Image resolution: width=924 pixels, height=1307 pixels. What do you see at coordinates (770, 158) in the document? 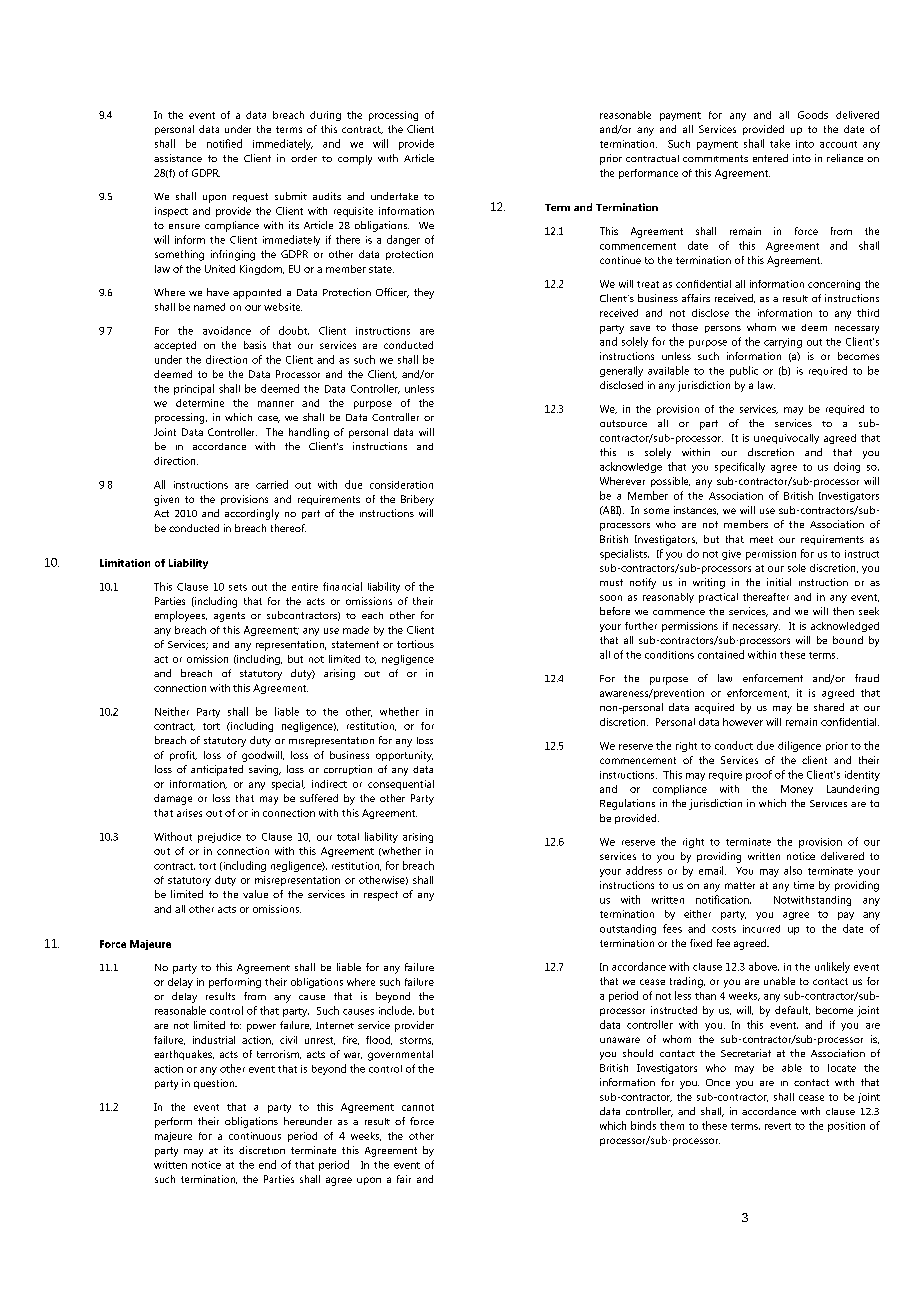
I see `entered` at bounding box center [770, 158].
